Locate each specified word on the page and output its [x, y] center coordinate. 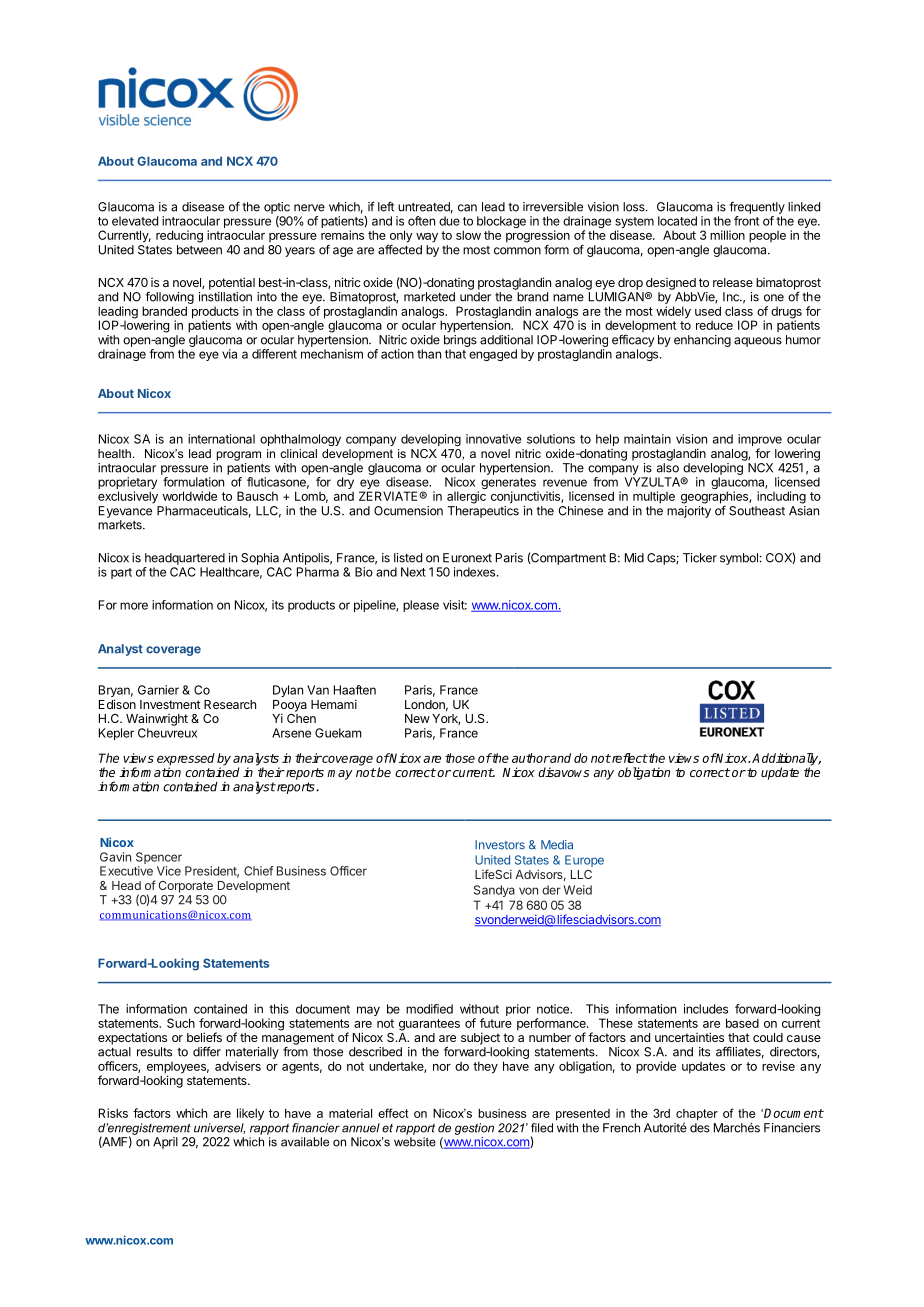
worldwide [190, 496]
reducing [179, 236]
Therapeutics [483, 512]
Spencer [159, 858]
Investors [500, 845]
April [165, 1143]
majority [689, 512]
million [727, 235]
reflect [629, 758]
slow [468, 235]
